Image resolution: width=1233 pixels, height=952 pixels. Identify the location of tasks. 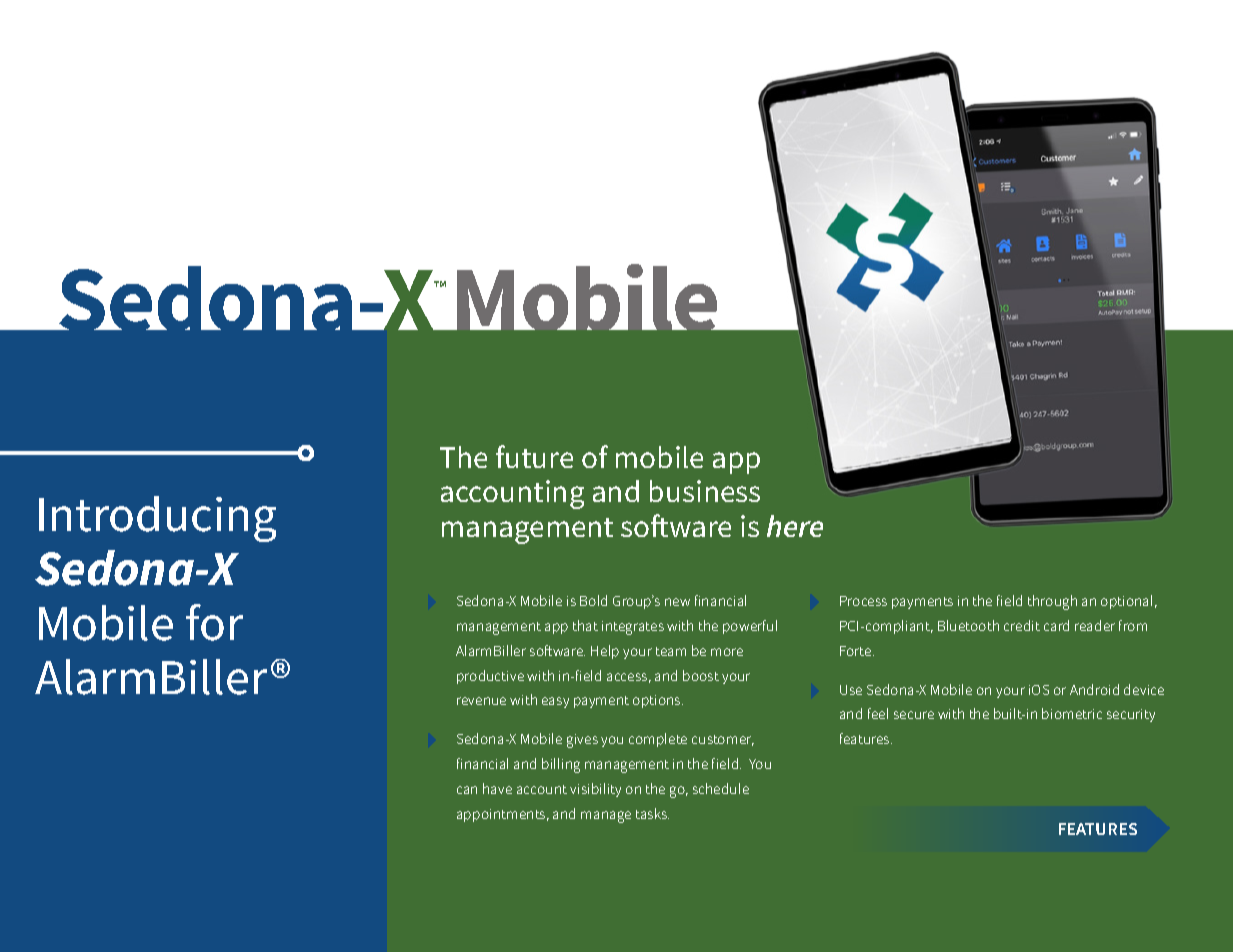
(652, 813).
